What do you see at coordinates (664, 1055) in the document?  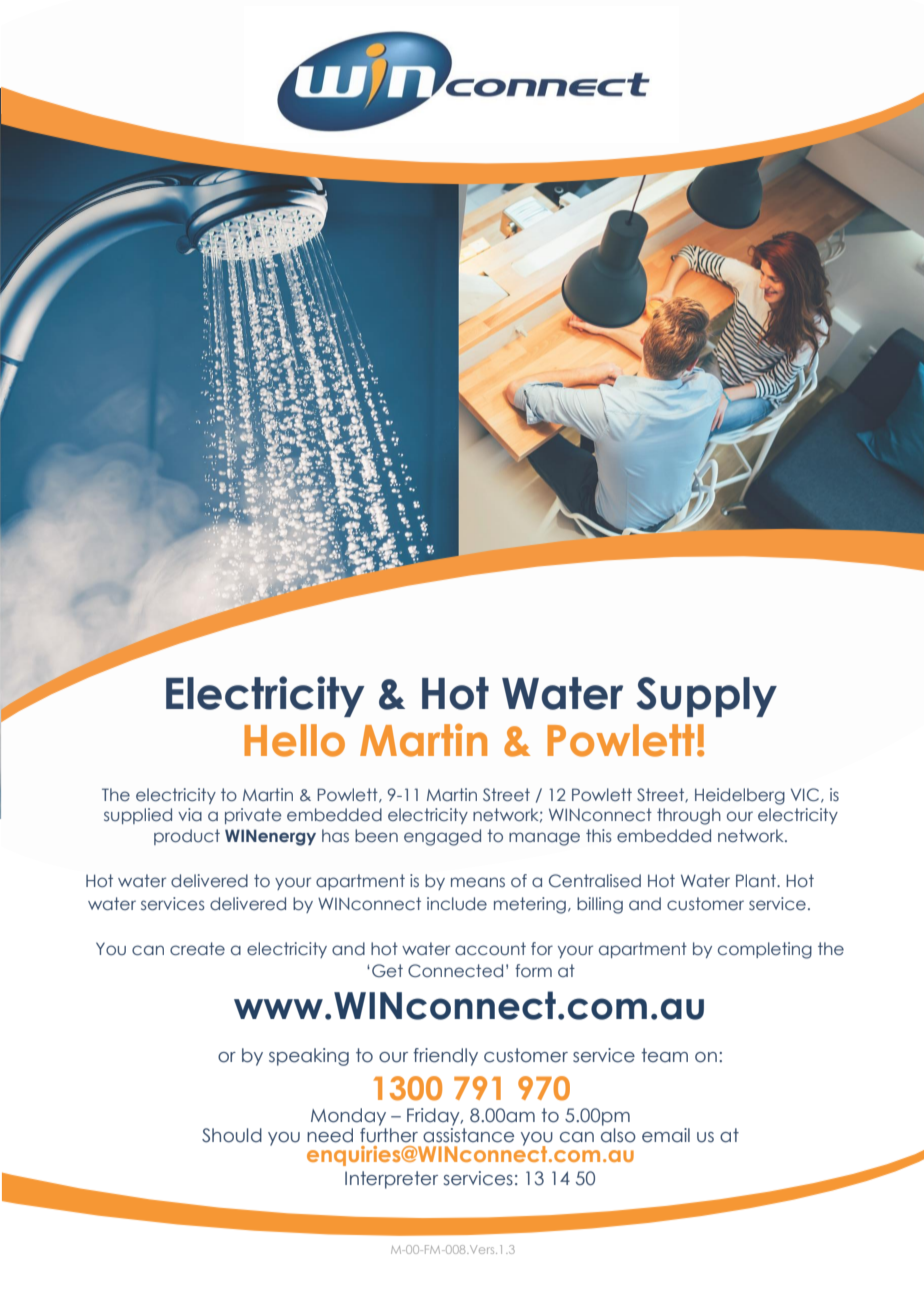 I see `team` at bounding box center [664, 1055].
